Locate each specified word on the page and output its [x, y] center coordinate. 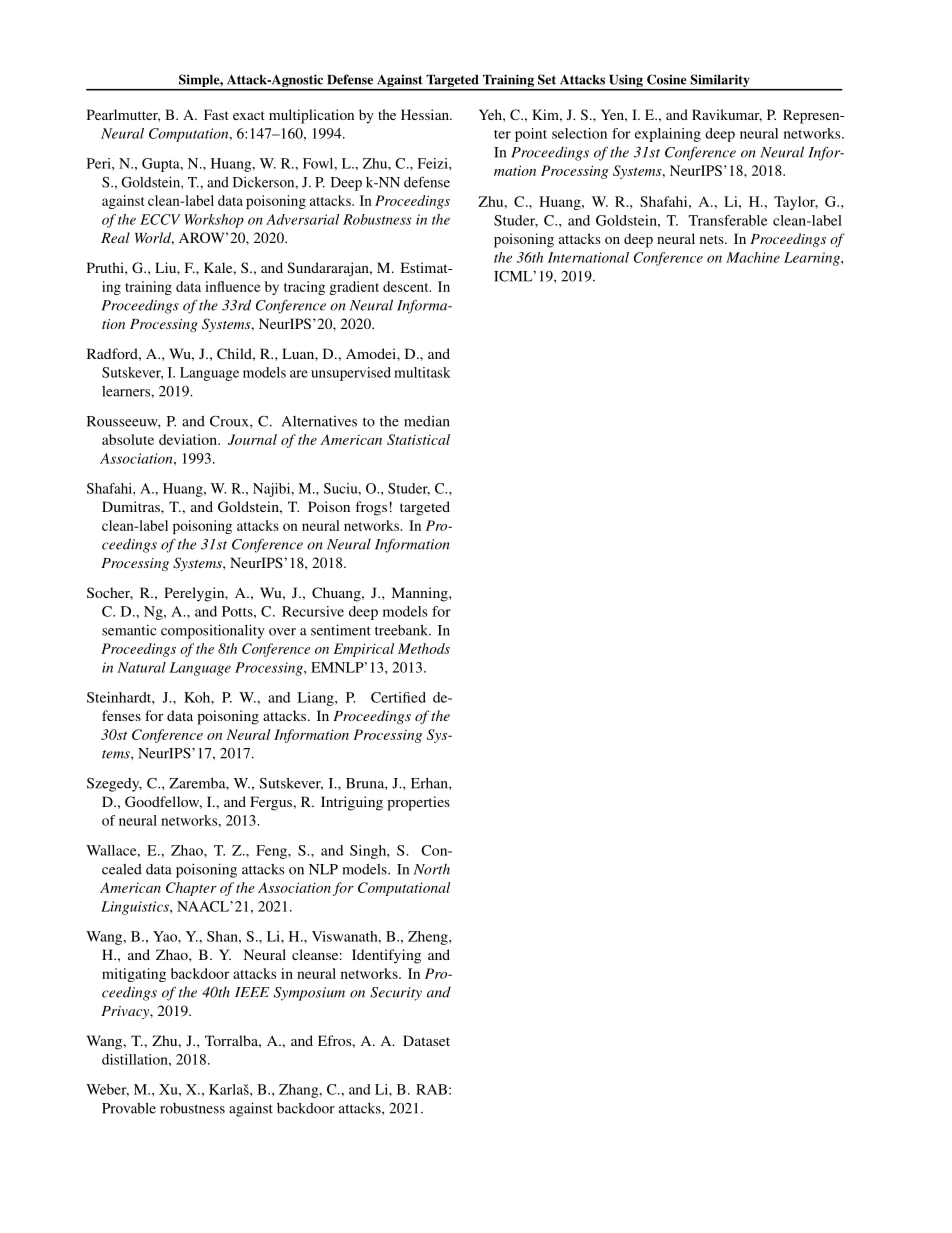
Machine [753, 257]
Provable [129, 1108]
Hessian [426, 114]
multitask [422, 372]
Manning [421, 594]
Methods [424, 648]
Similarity [720, 82]
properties [418, 803]
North [432, 869]
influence [232, 286]
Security [396, 994]
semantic [129, 630]
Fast [216, 114]
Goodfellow [163, 802]
